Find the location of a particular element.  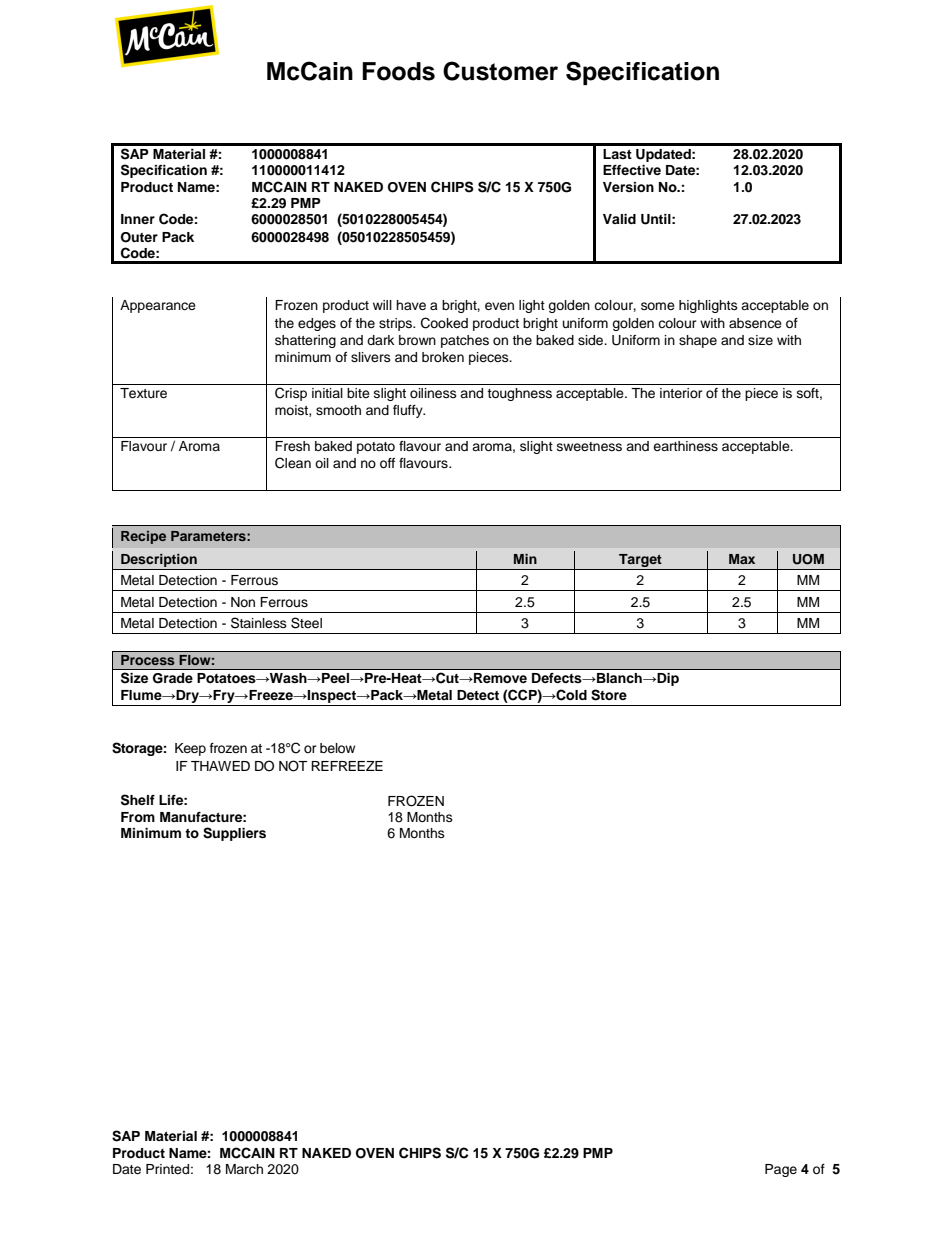

Customer is located at coordinates (500, 71).
